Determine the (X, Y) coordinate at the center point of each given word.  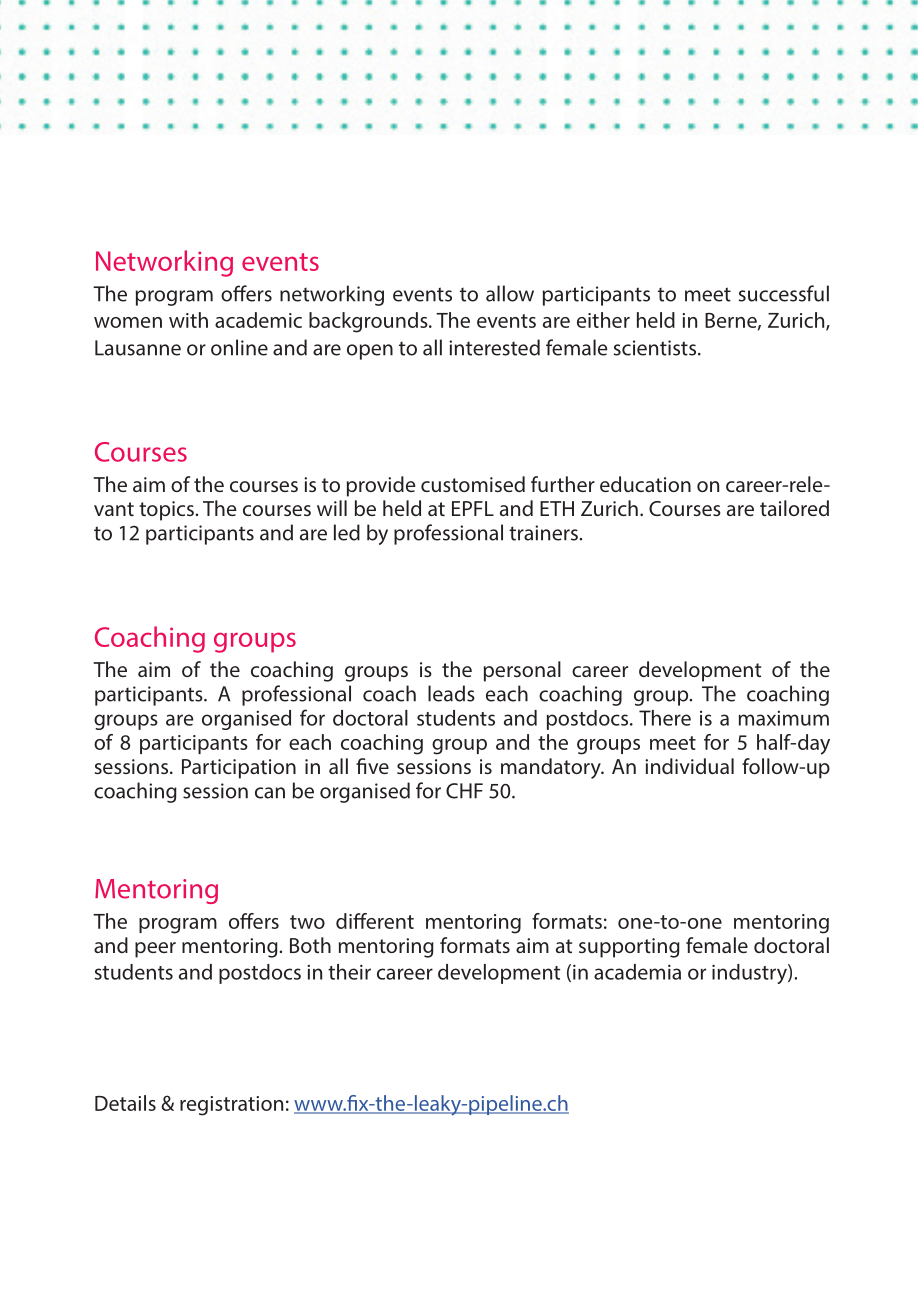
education (645, 484)
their (349, 972)
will (332, 508)
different (375, 921)
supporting (629, 948)
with (188, 320)
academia (637, 972)
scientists (654, 348)
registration (231, 1106)
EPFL (473, 508)
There (665, 718)
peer (155, 950)
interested (494, 347)
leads (451, 693)
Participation (239, 769)
